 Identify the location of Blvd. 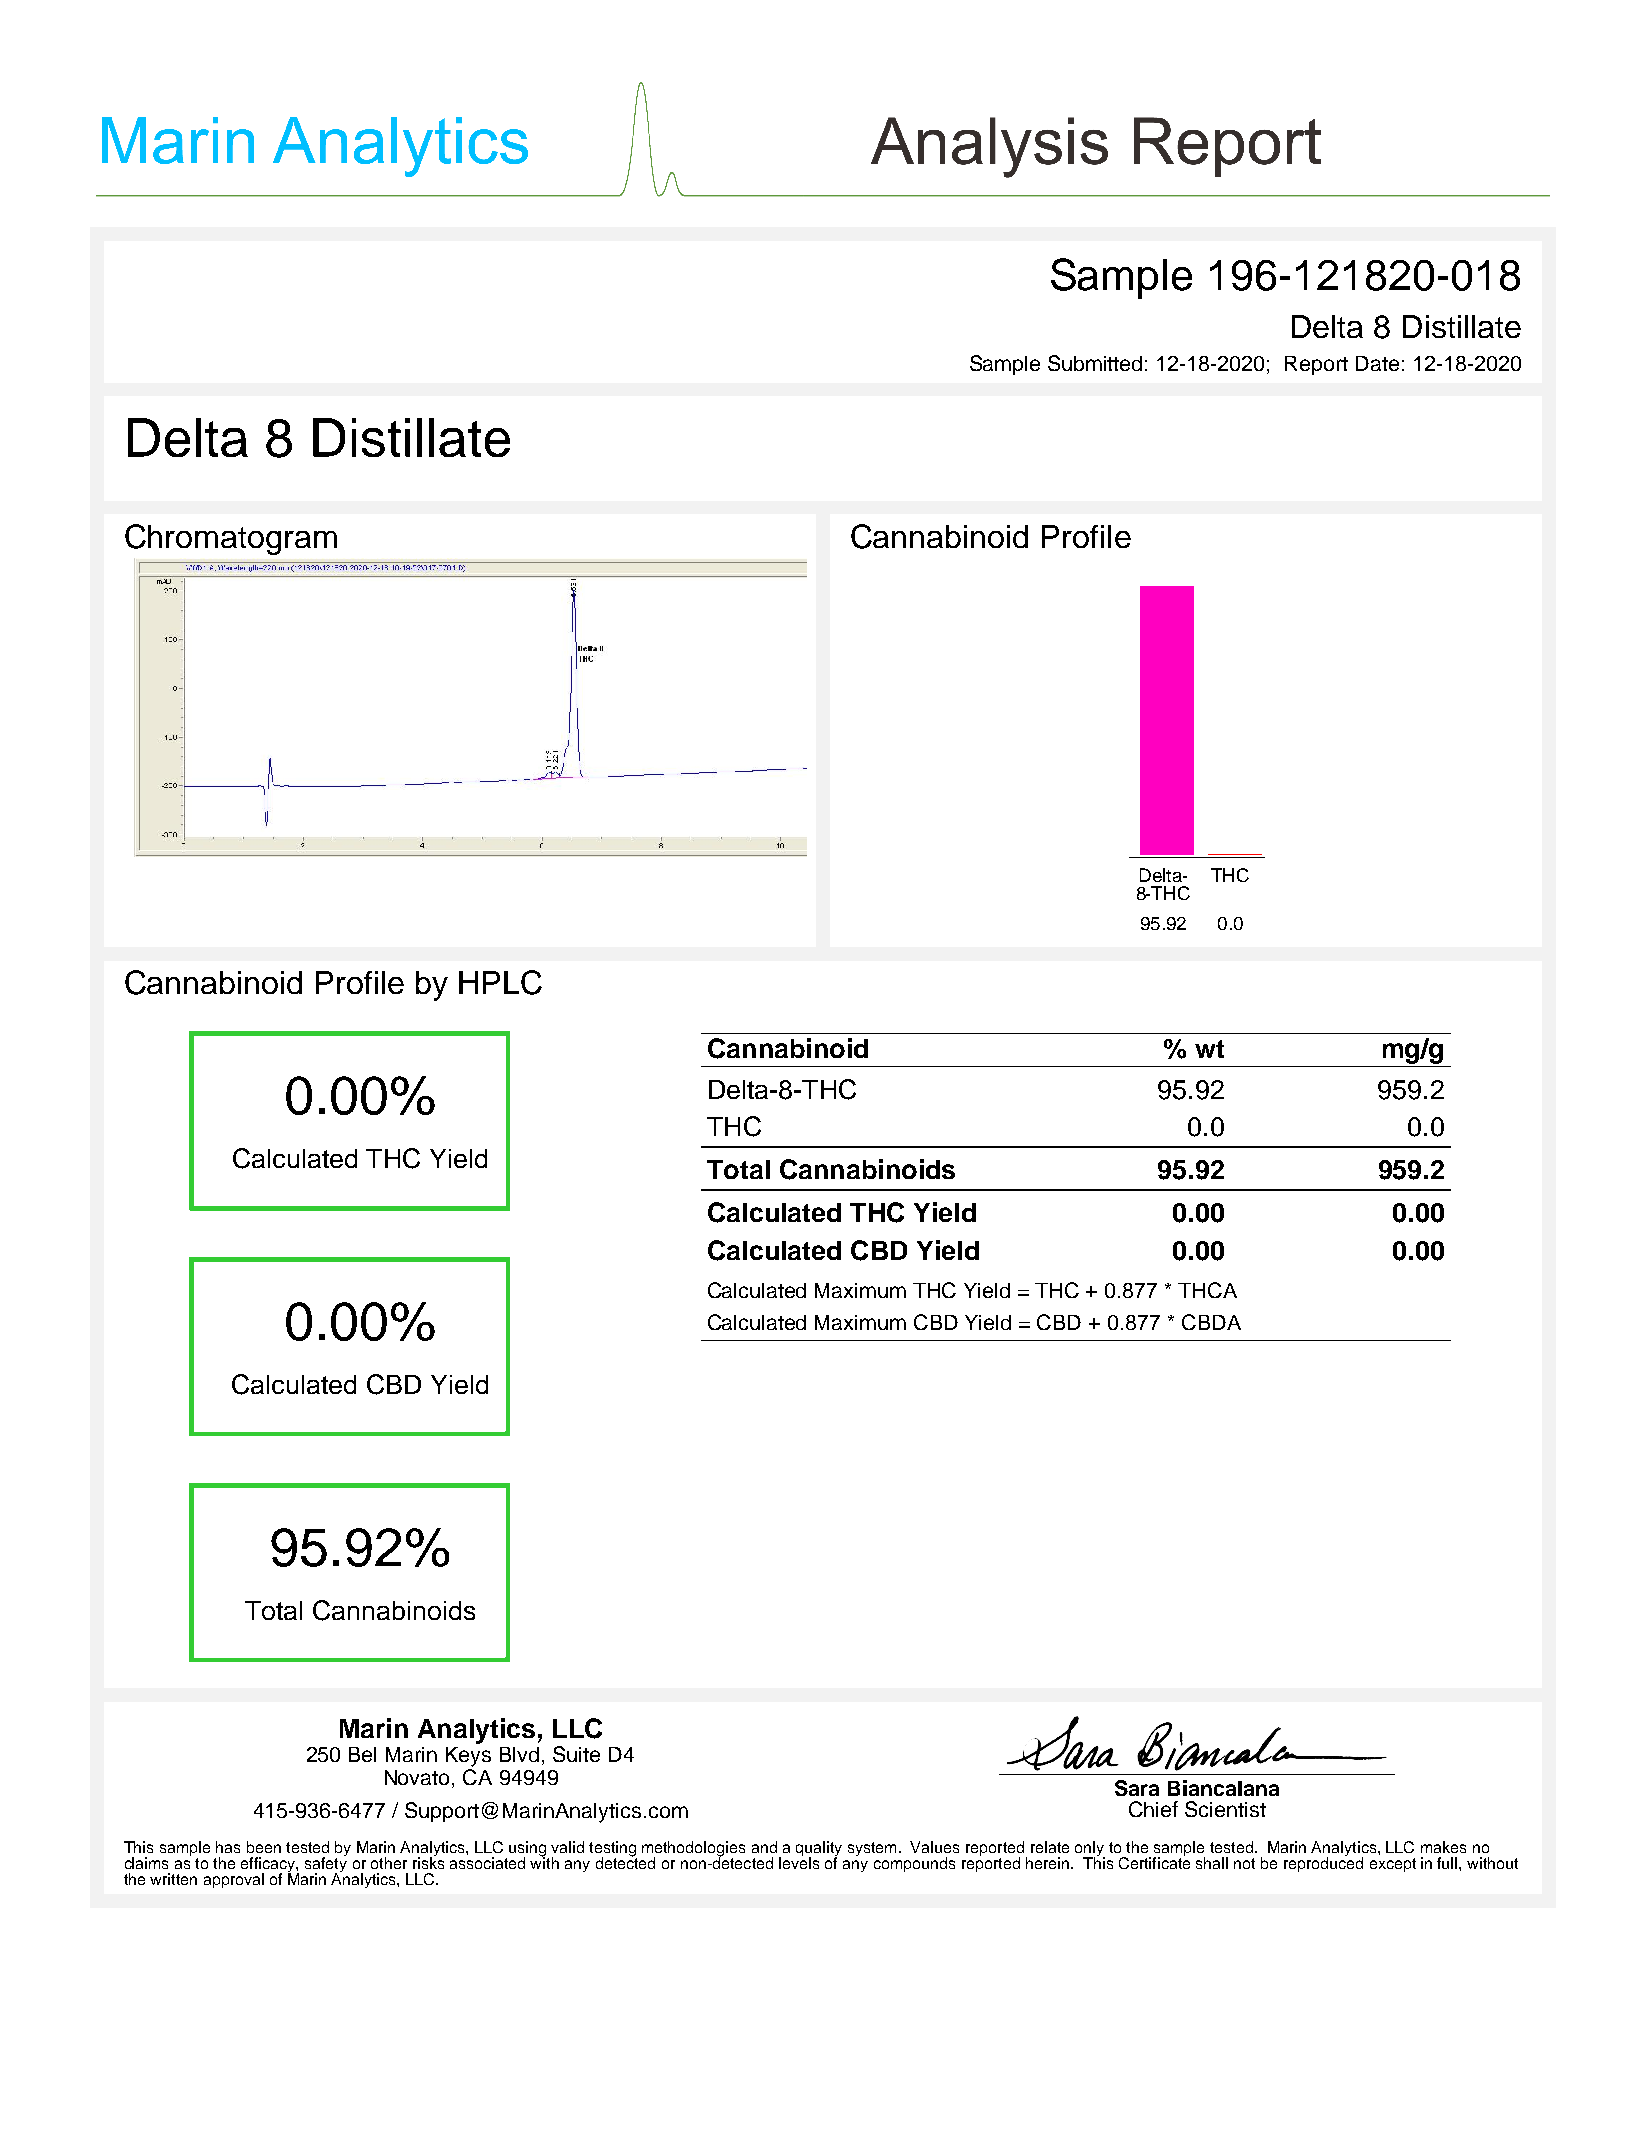
(519, 1754).
